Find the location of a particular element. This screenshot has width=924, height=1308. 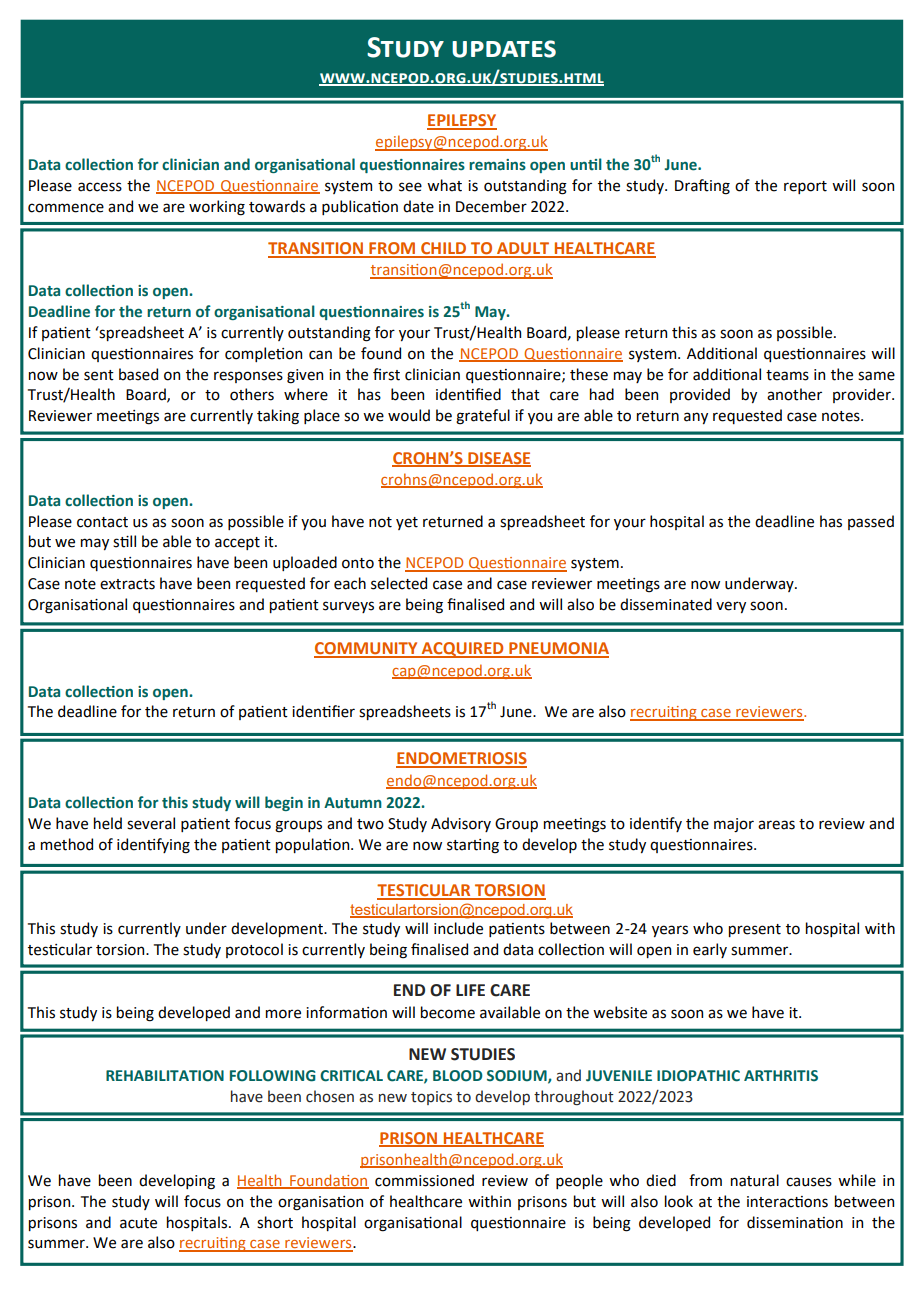

passed is located at coordinates (871, 522).
